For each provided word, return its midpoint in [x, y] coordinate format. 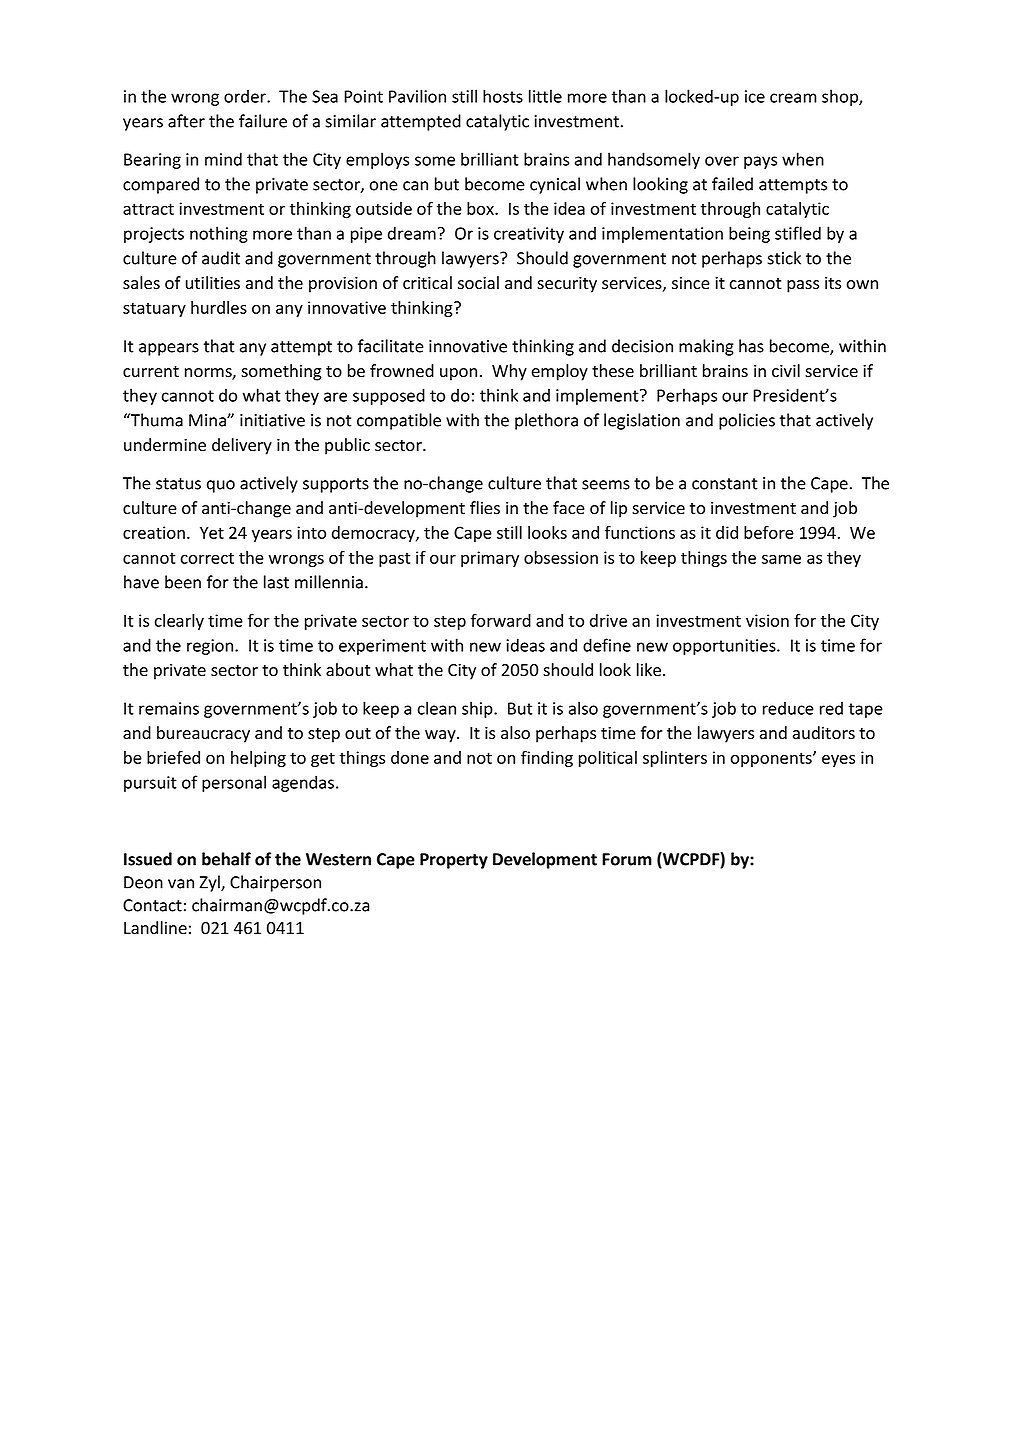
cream [793, 98]
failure [263, 121]
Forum [627, 859]
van [181, 884]
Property [454, 861]
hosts [503, 96]
